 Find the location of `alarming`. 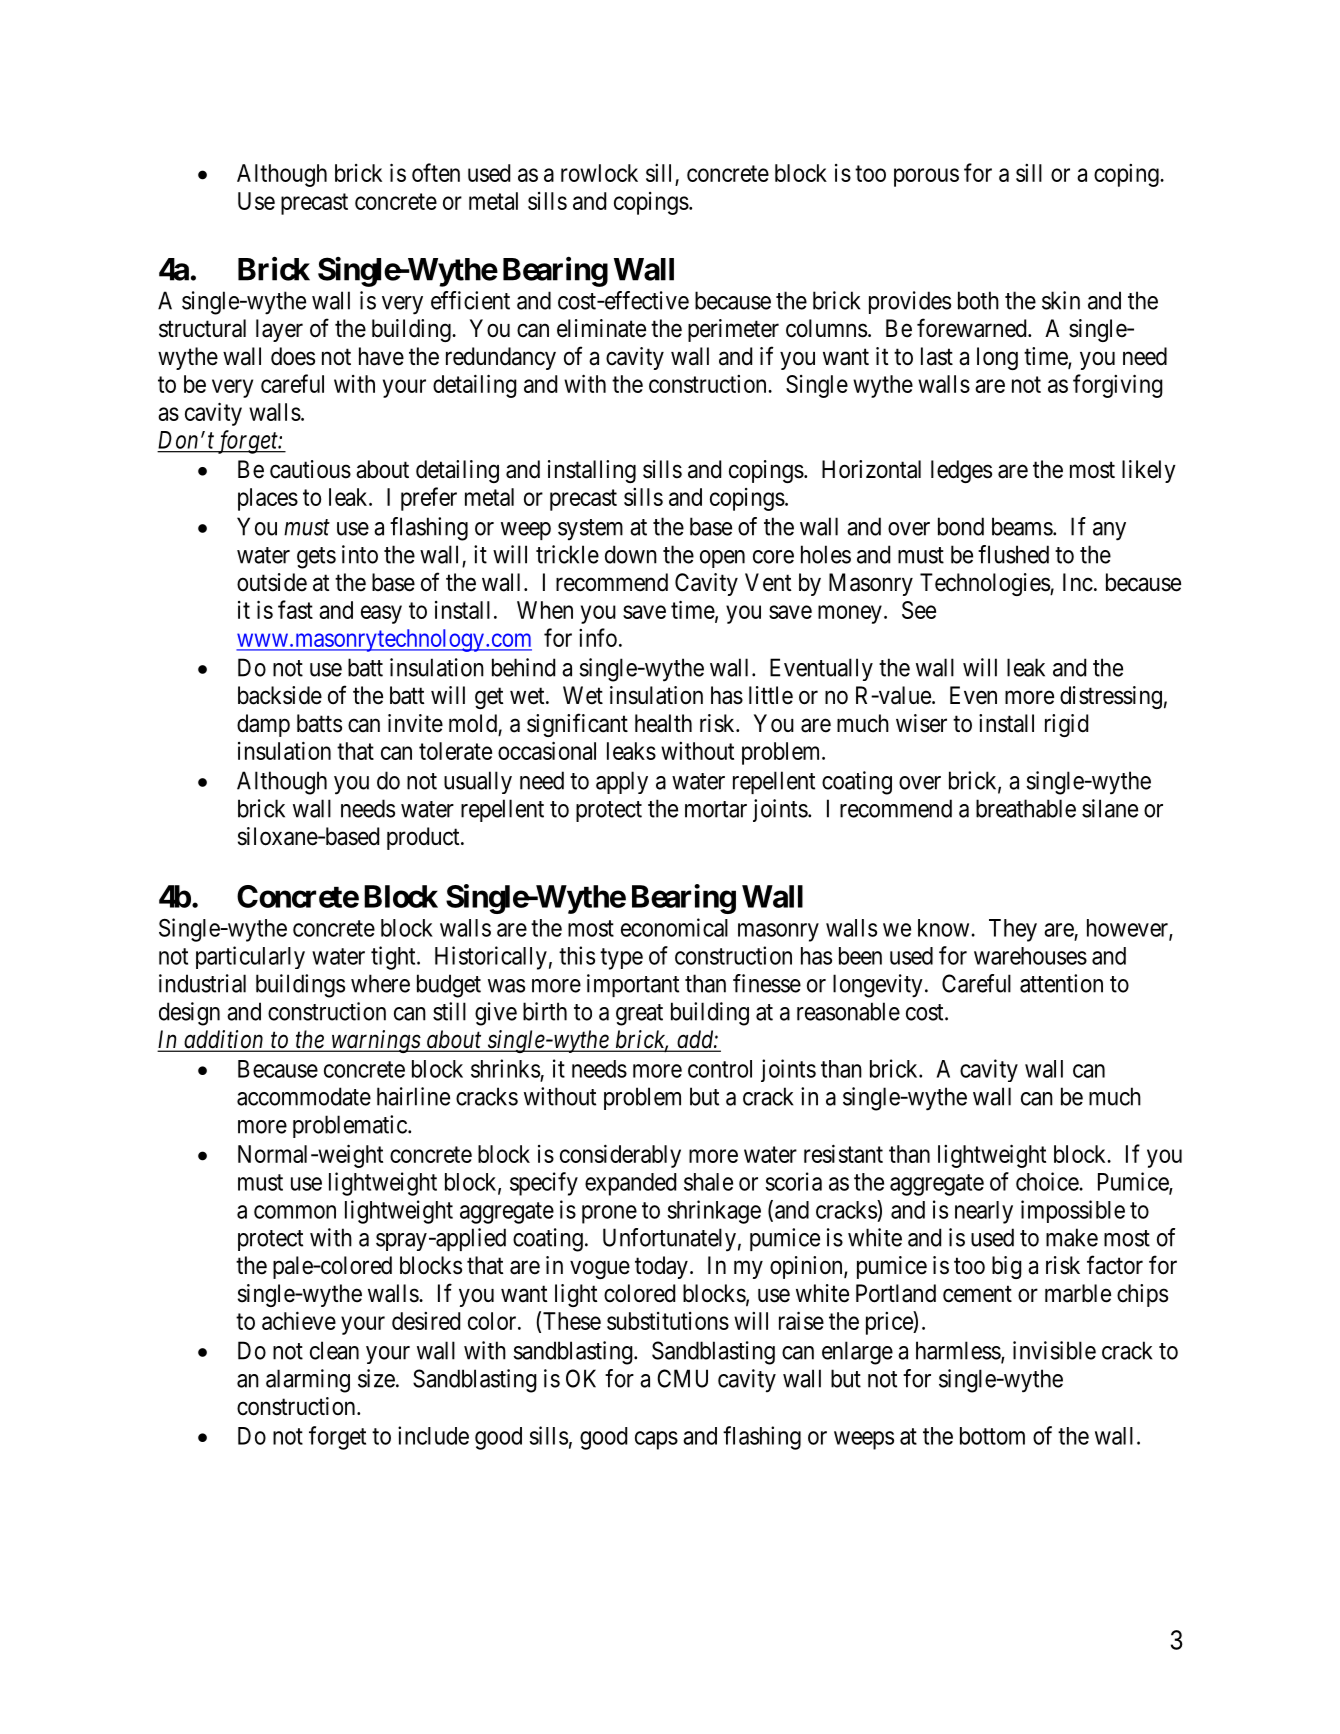

alarming is located at coordinates (308, 1381).
